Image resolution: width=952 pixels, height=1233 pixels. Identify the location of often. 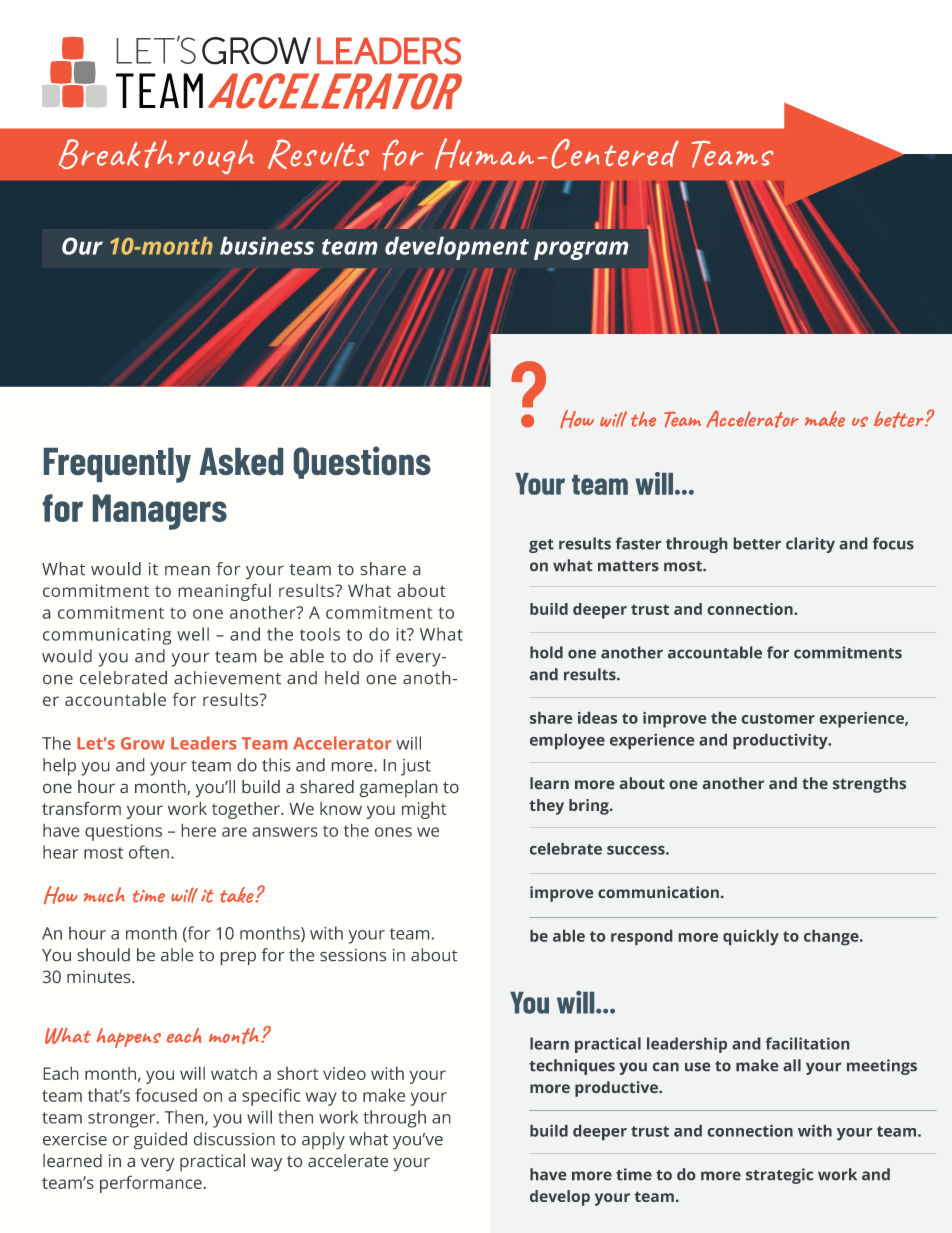
(149, 852).
